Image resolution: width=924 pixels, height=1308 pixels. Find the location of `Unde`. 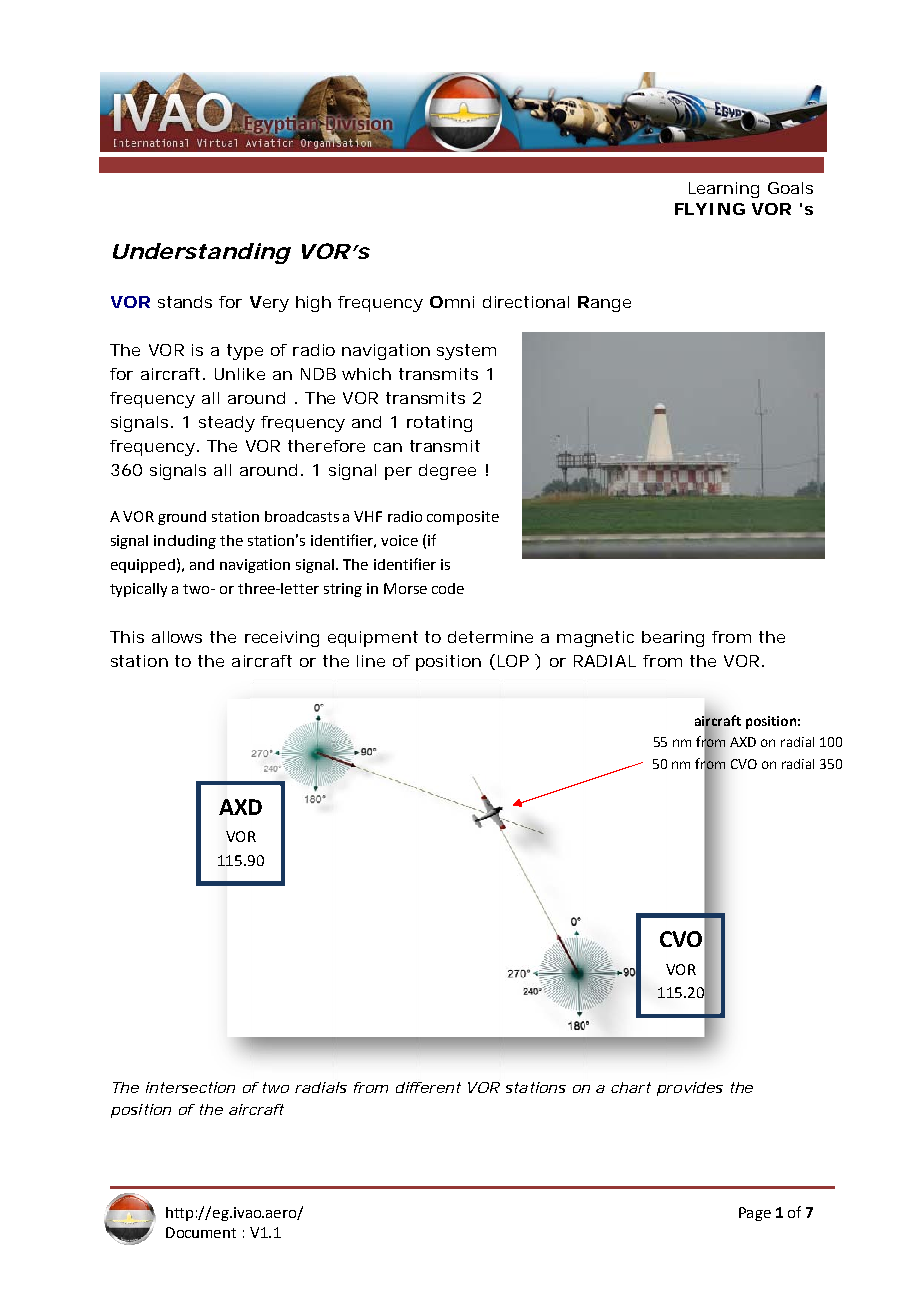

Unde is located at coordinates (143, 251).
